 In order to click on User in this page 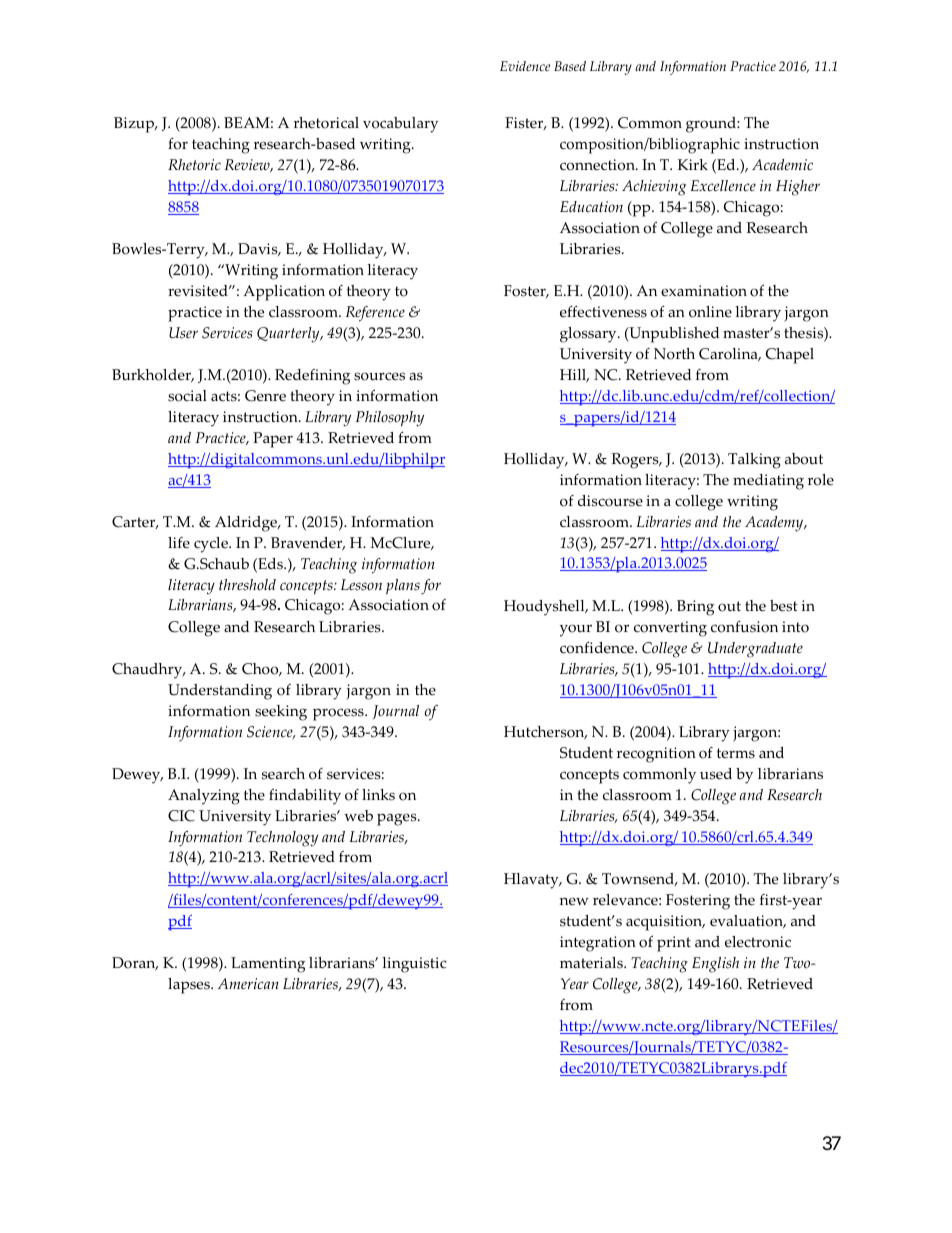, I will do `click(183, 333)`.
